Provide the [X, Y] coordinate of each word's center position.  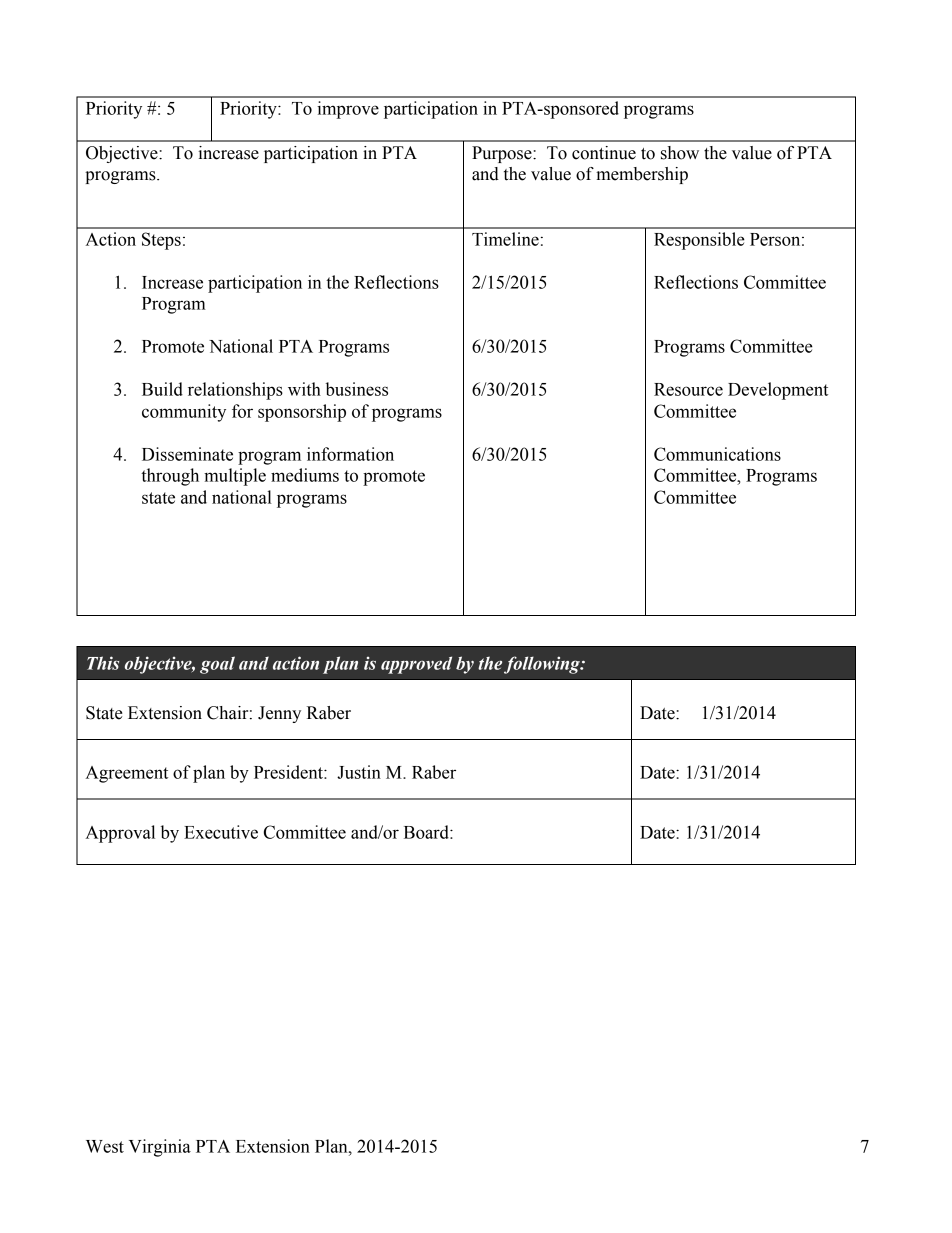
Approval [120, 834]
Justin [359, 772]
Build [162, 389]
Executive [221, 832]
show [680, 153]
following [543, 665]
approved [416, 665]
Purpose [503, 154]
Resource [688, 389]
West [105, 1146]
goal [217, 665]
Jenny [279, 714]
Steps [161, 241]
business [357, 389]
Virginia [160, 1148]
